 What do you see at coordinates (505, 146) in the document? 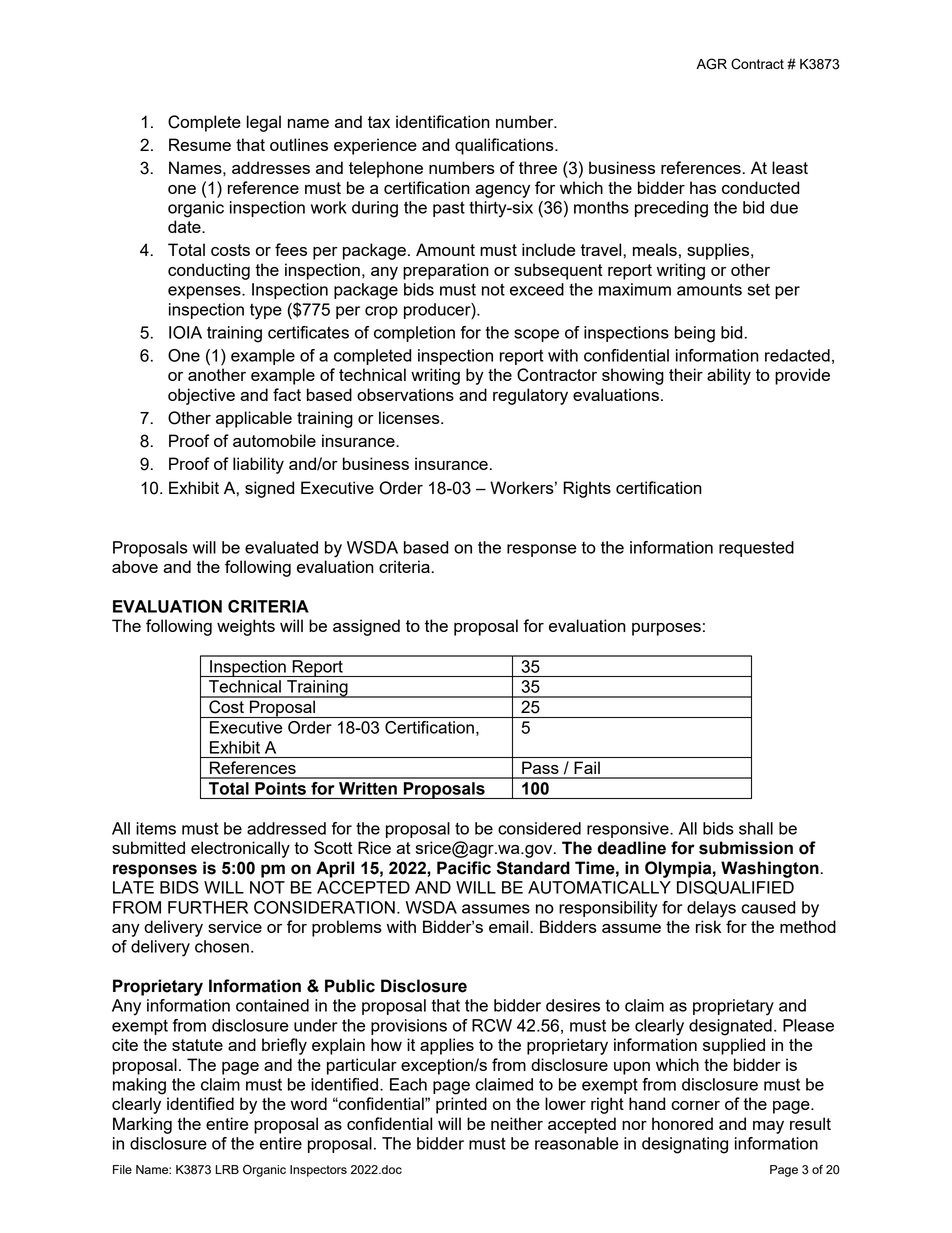
I see `qualifications` at bounding box center [505, 146].
